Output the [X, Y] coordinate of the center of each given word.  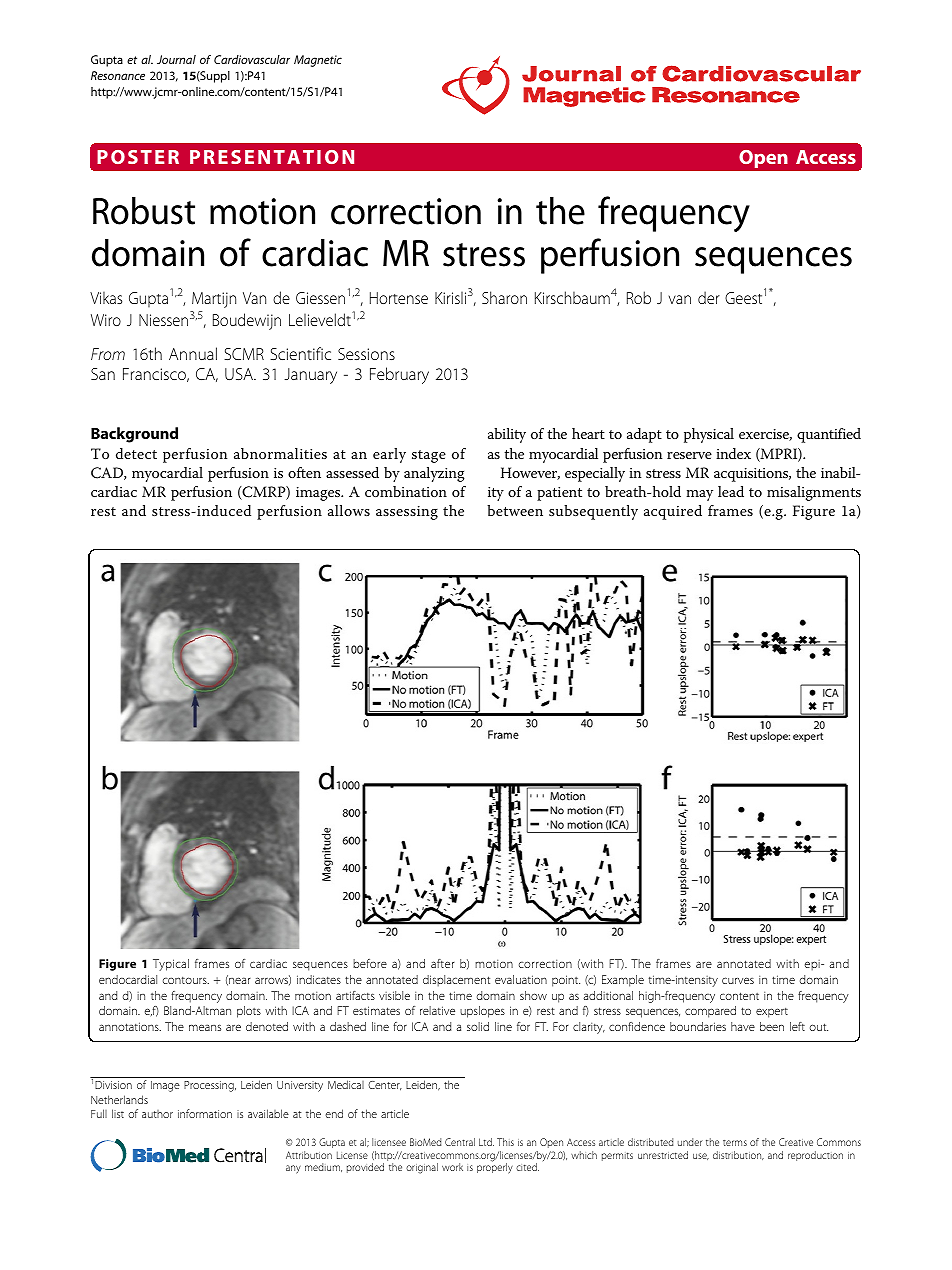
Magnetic [318, 61]
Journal [176, 59]
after [443, 963]
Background [134, 435]
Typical [171, 965]
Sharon [504, 297]
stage [429, 456]
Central [460, 1142]
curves [738, 980]
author [157, 1114]
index [733, 453]
